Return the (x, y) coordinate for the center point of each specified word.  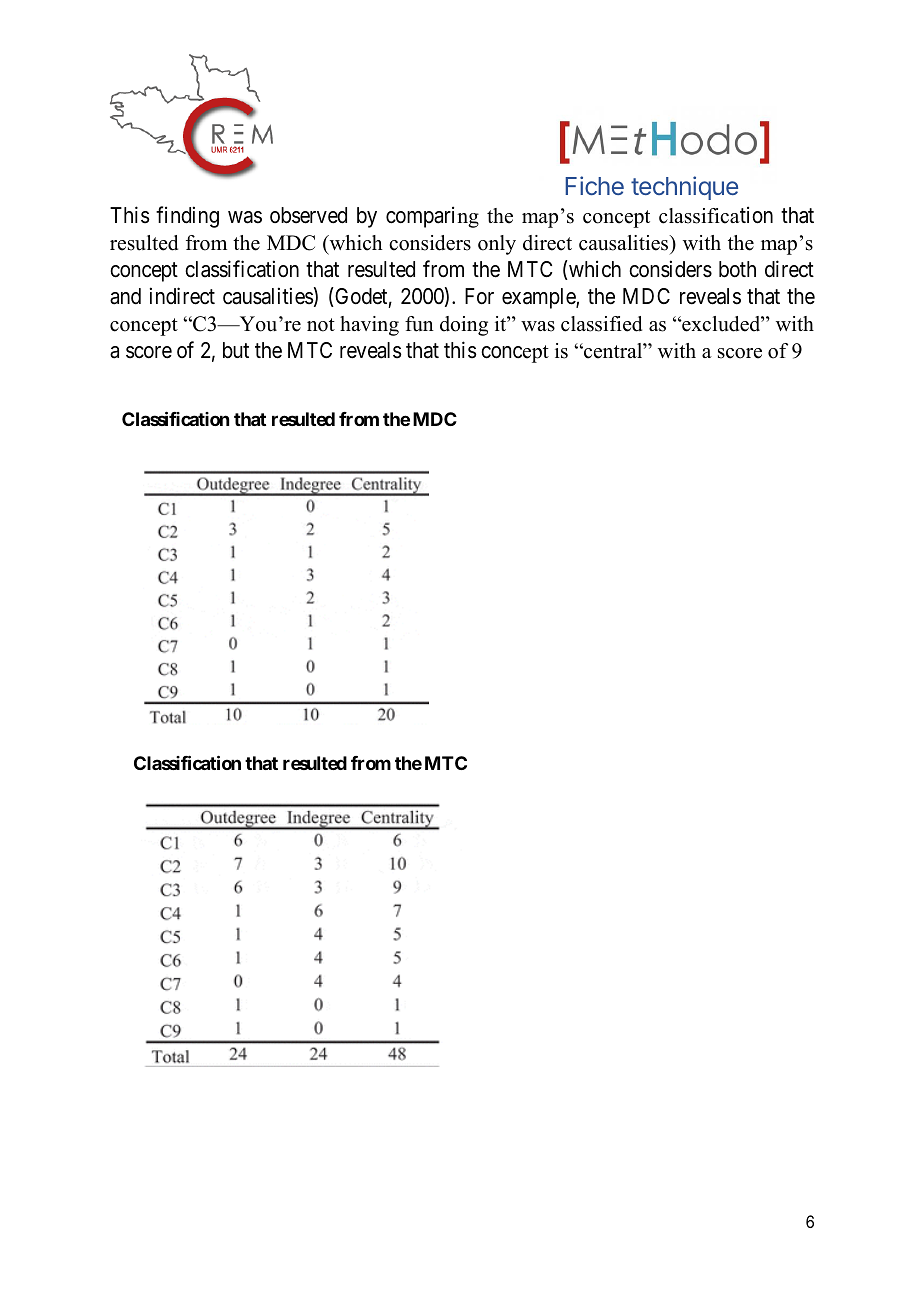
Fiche (594, 185)
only (497, 245)
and (125, 296)
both (737, 269)
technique (684, 188)
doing (464, 326)
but (236, 350)
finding (187, 217)
